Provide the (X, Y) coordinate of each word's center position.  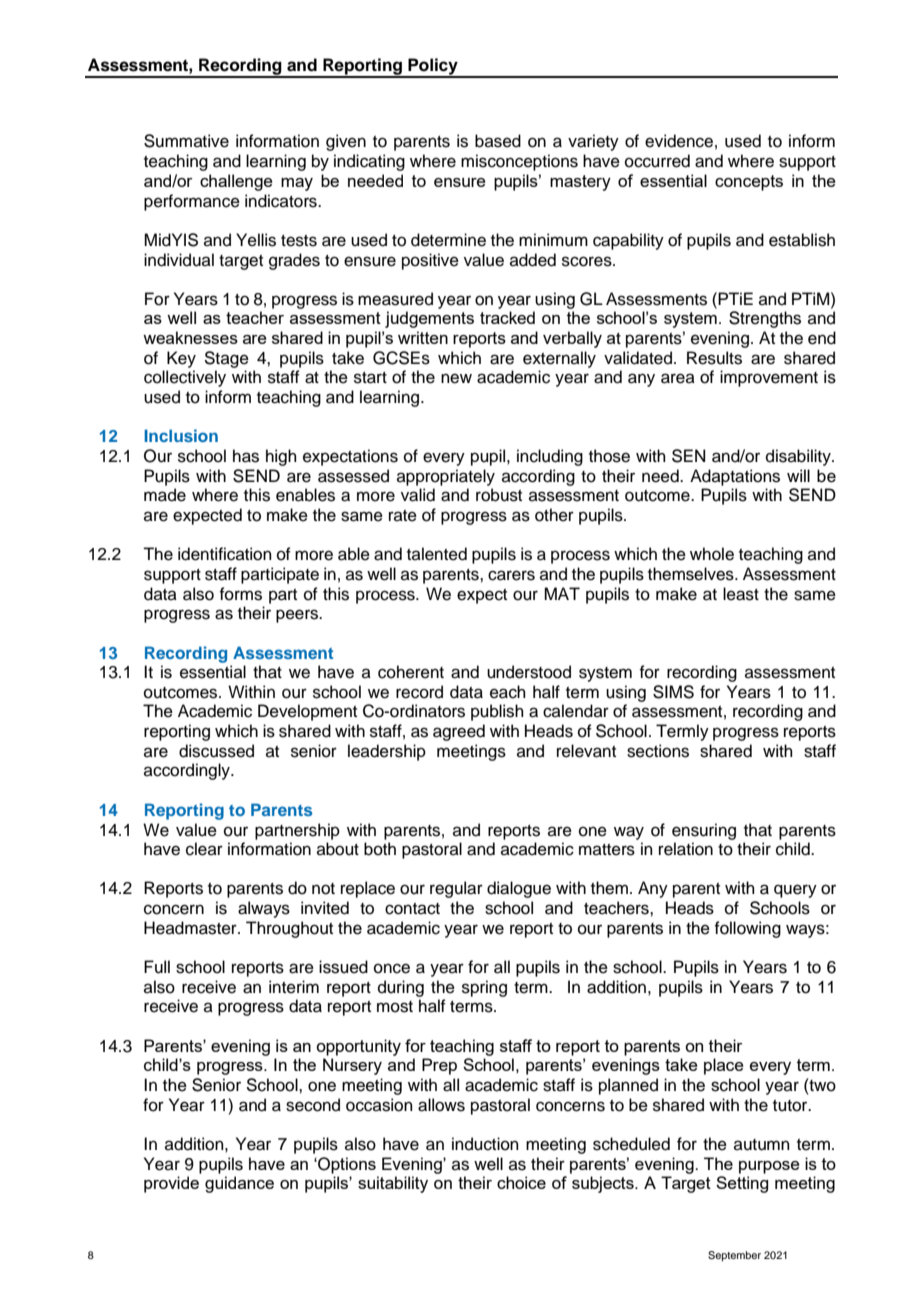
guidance (239, 1184)
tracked (507, 317)
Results (714, 358)
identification (225, 554)
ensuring (704, 831)
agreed (459, 732)
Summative (186, 141)
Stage (226, 359)
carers (511, 575)
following (747, 929)
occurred (657, 161)
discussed (216, 751)
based (498, 141)
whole (712, 554)
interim (294, 987)
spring (484, 988)
